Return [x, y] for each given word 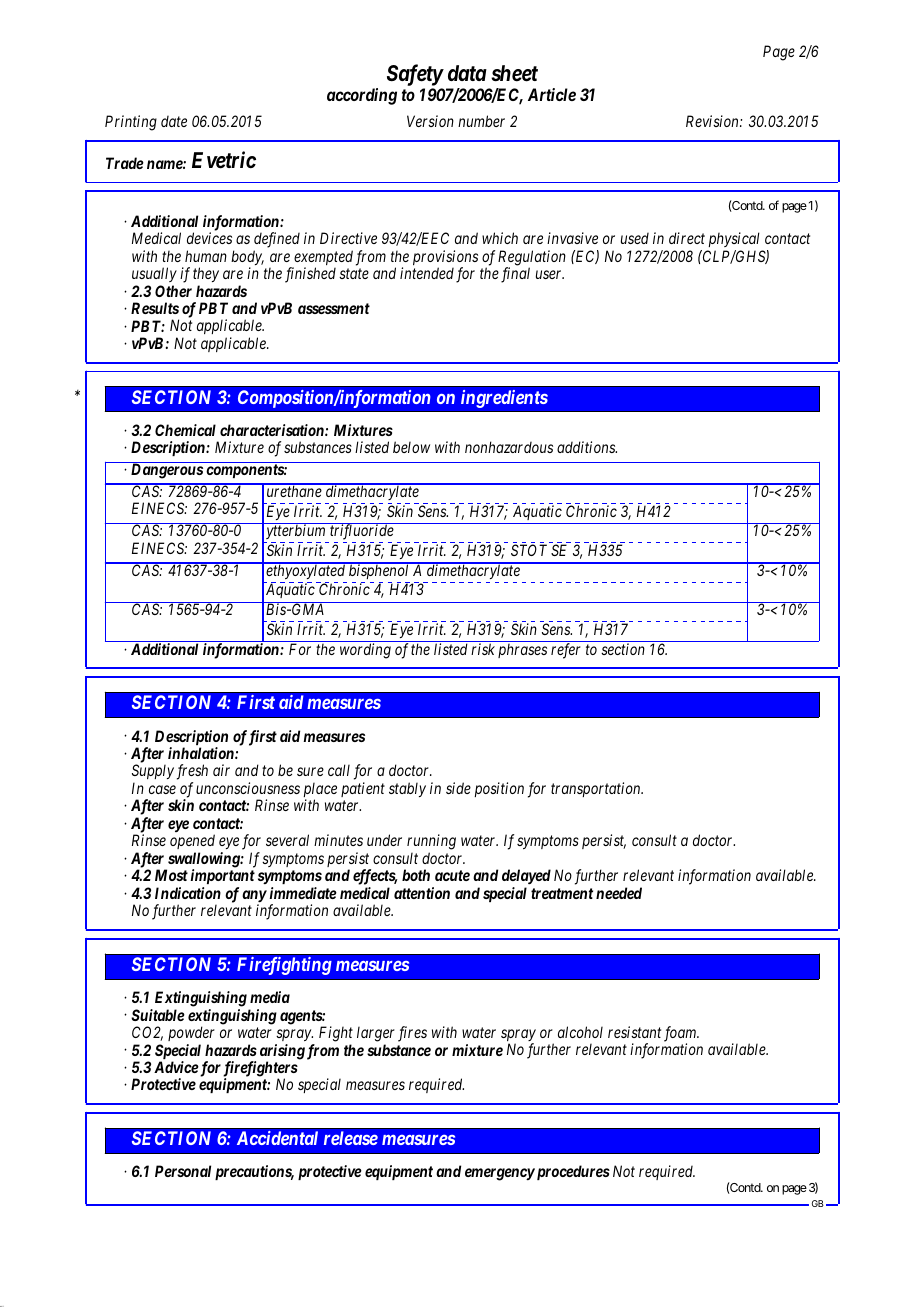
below [411, 447]
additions [587, 447]
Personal [183, 1171]
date [174, 121]
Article [552, 94]
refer [566, 651]
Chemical [185, 430]
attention [422, 893]
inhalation [202, 753]
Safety [415, 75]
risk [483, 649]
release [351, 1138]
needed [619, 893]
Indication [188, 893]
